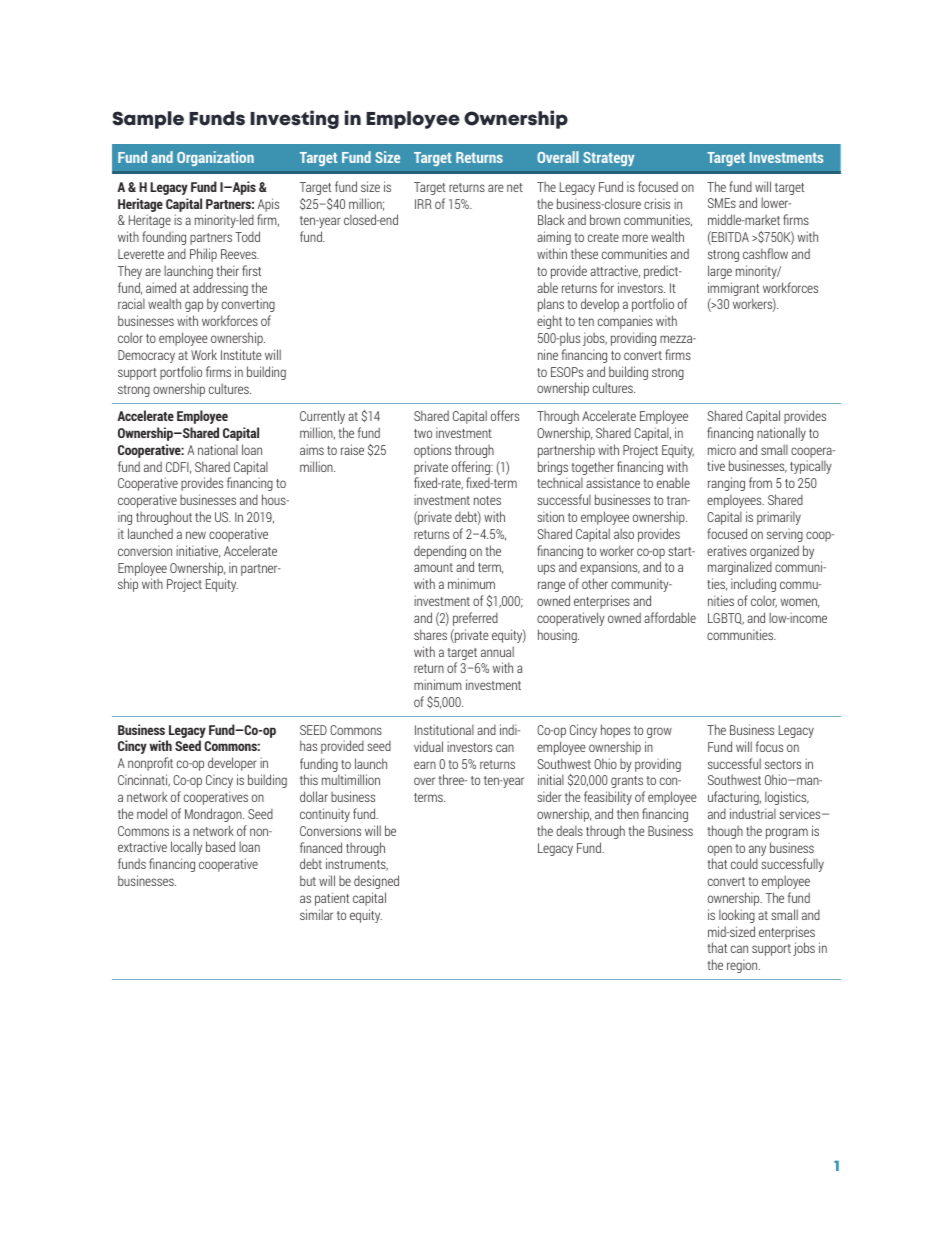 This screenshot has width=952, height=1233. What do you see at coordinates (505, 415) in the screenshot?
I see `offers` at bounding box center [505, 415].
